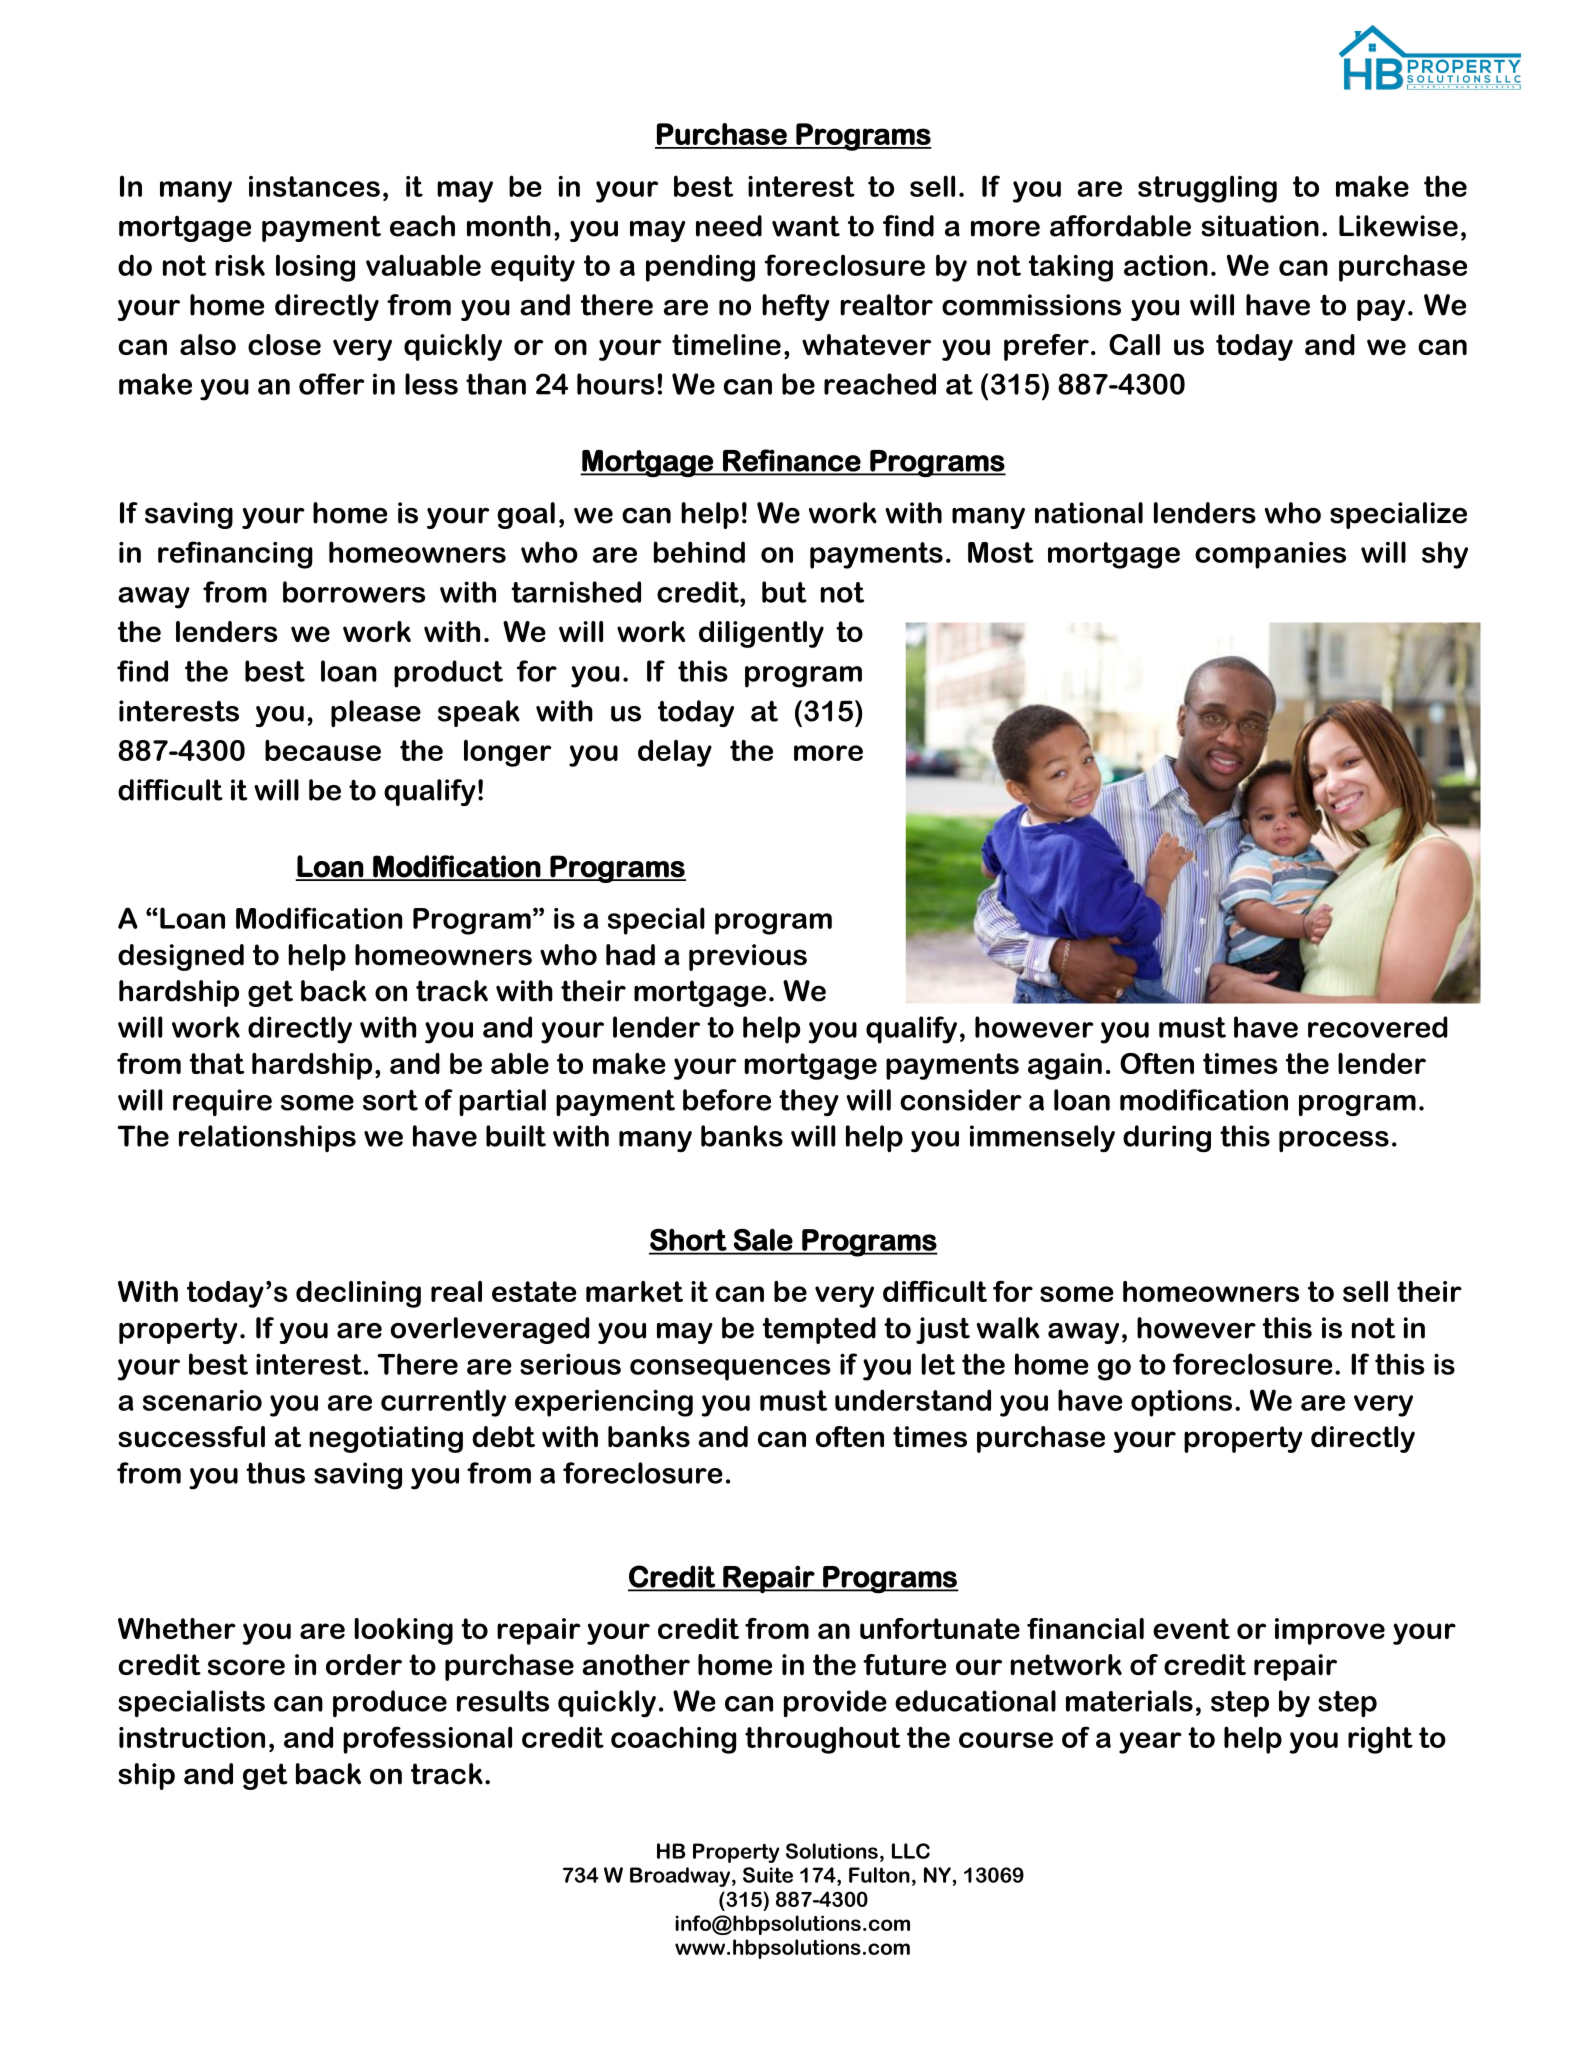 Image resolution: width=1586 pixels, height=2052 pixels. Describe the element at coordinates (1181, 1403) in the document. I see `options` at that location.
